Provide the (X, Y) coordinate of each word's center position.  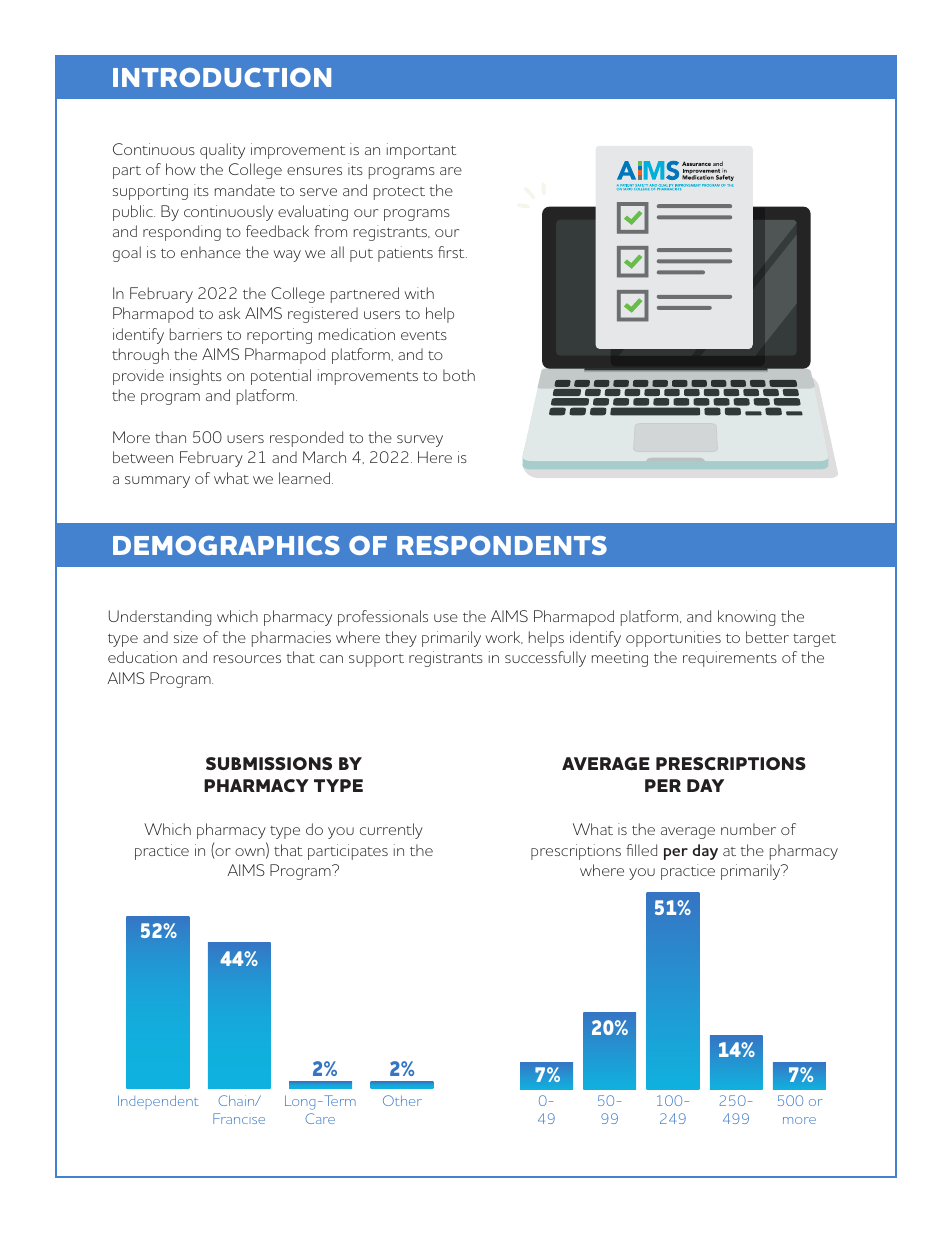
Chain (237, 1100)
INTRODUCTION (222, 77)
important (421, 151)
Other (402, 1100)
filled (641, 850)
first (452, 252)
